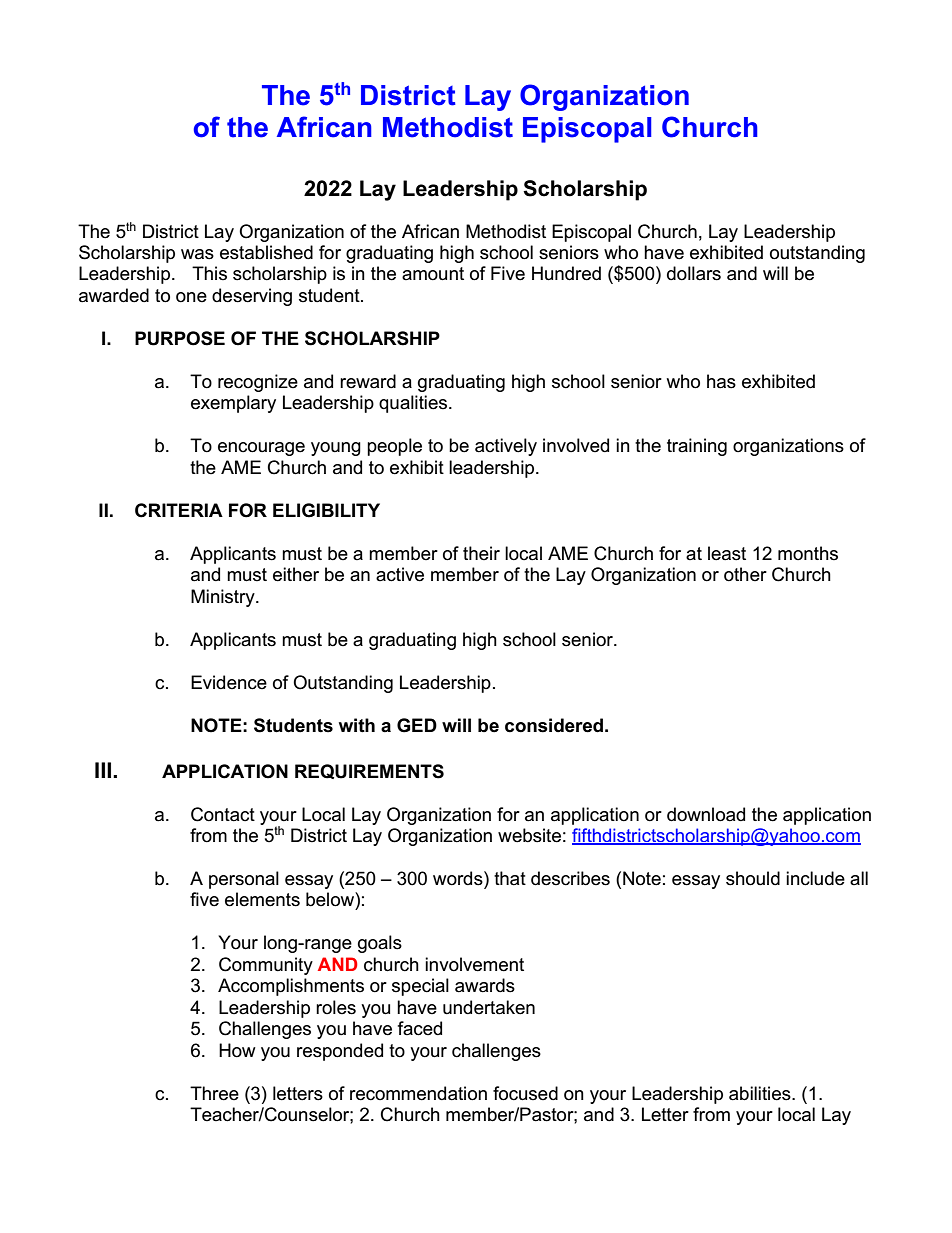 The image size is (952, 1233). I want to click on This, so click(209, 273).
